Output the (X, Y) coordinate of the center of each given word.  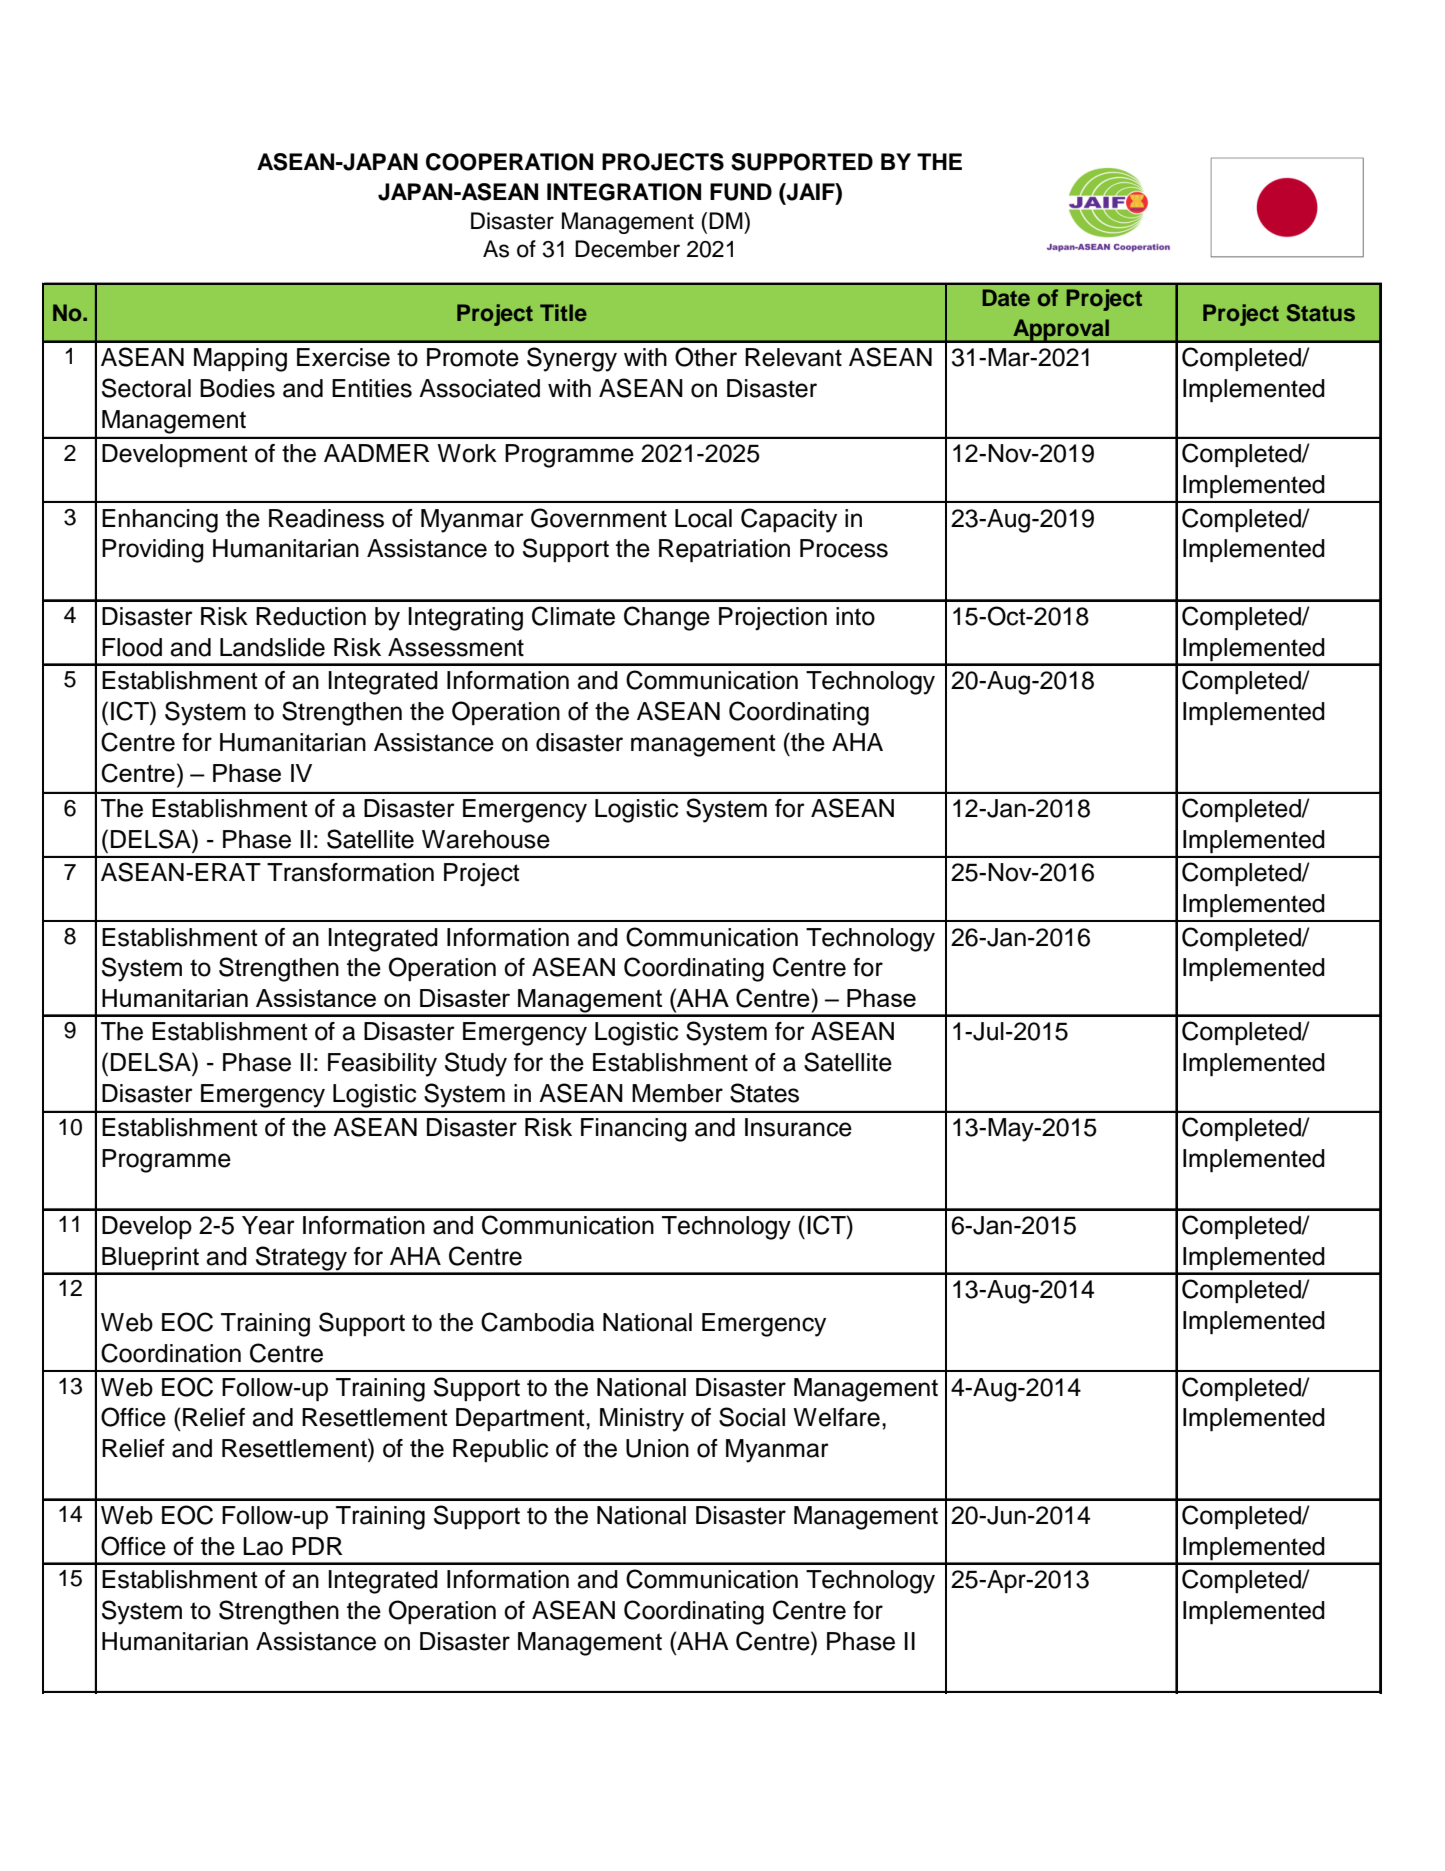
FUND (741, 192)
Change (667, 618)
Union (657, 1448)
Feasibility (382, 1065)
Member (677, 1093)
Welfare (836, 1417)
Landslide (272, 647)
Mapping (240, 360)
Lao (263, 1546)
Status (1321, 313)
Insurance (798, 1127)
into (855, 616)
